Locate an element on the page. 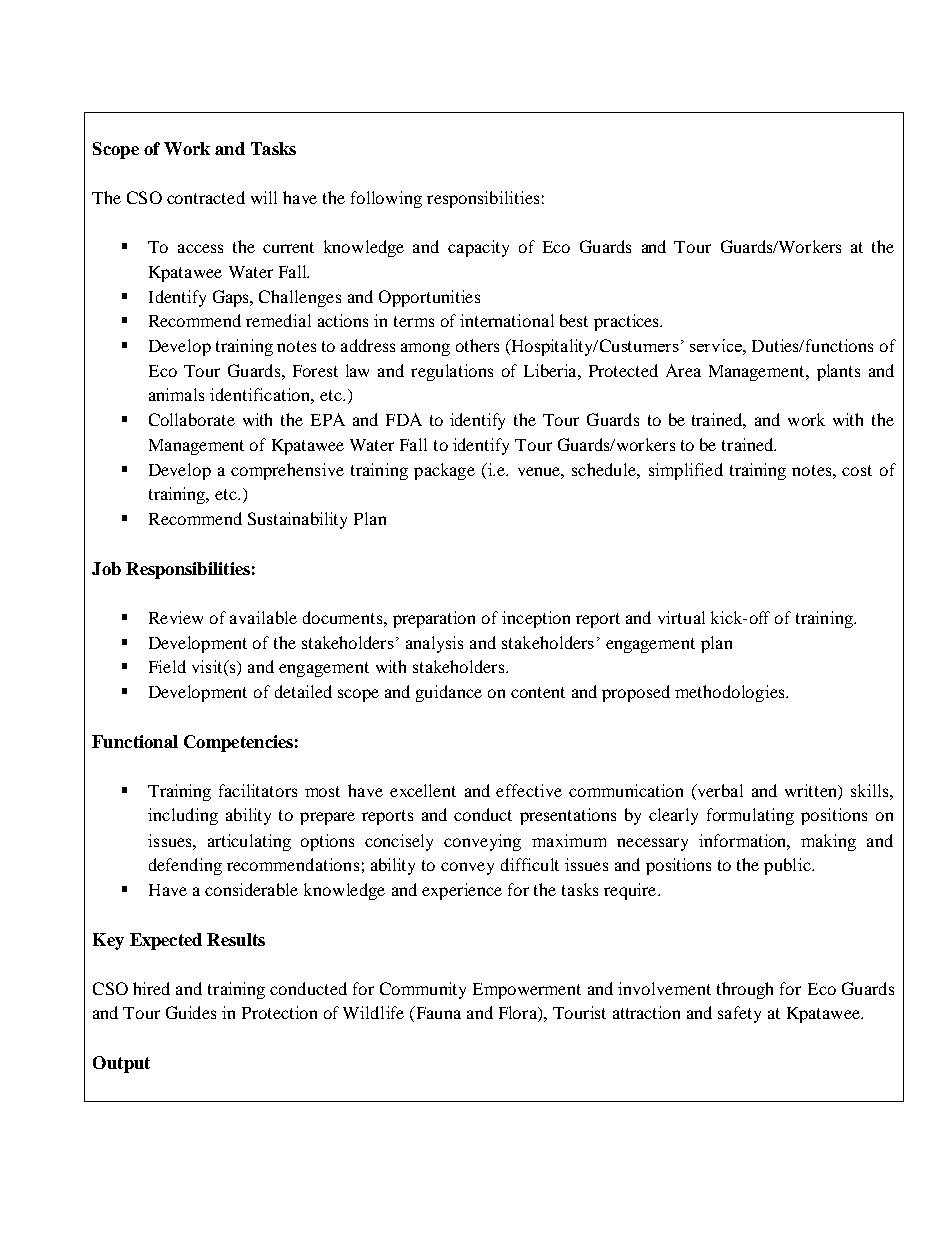 This page has width=952, height=1233. Review is located at coordinates (176, 617).
